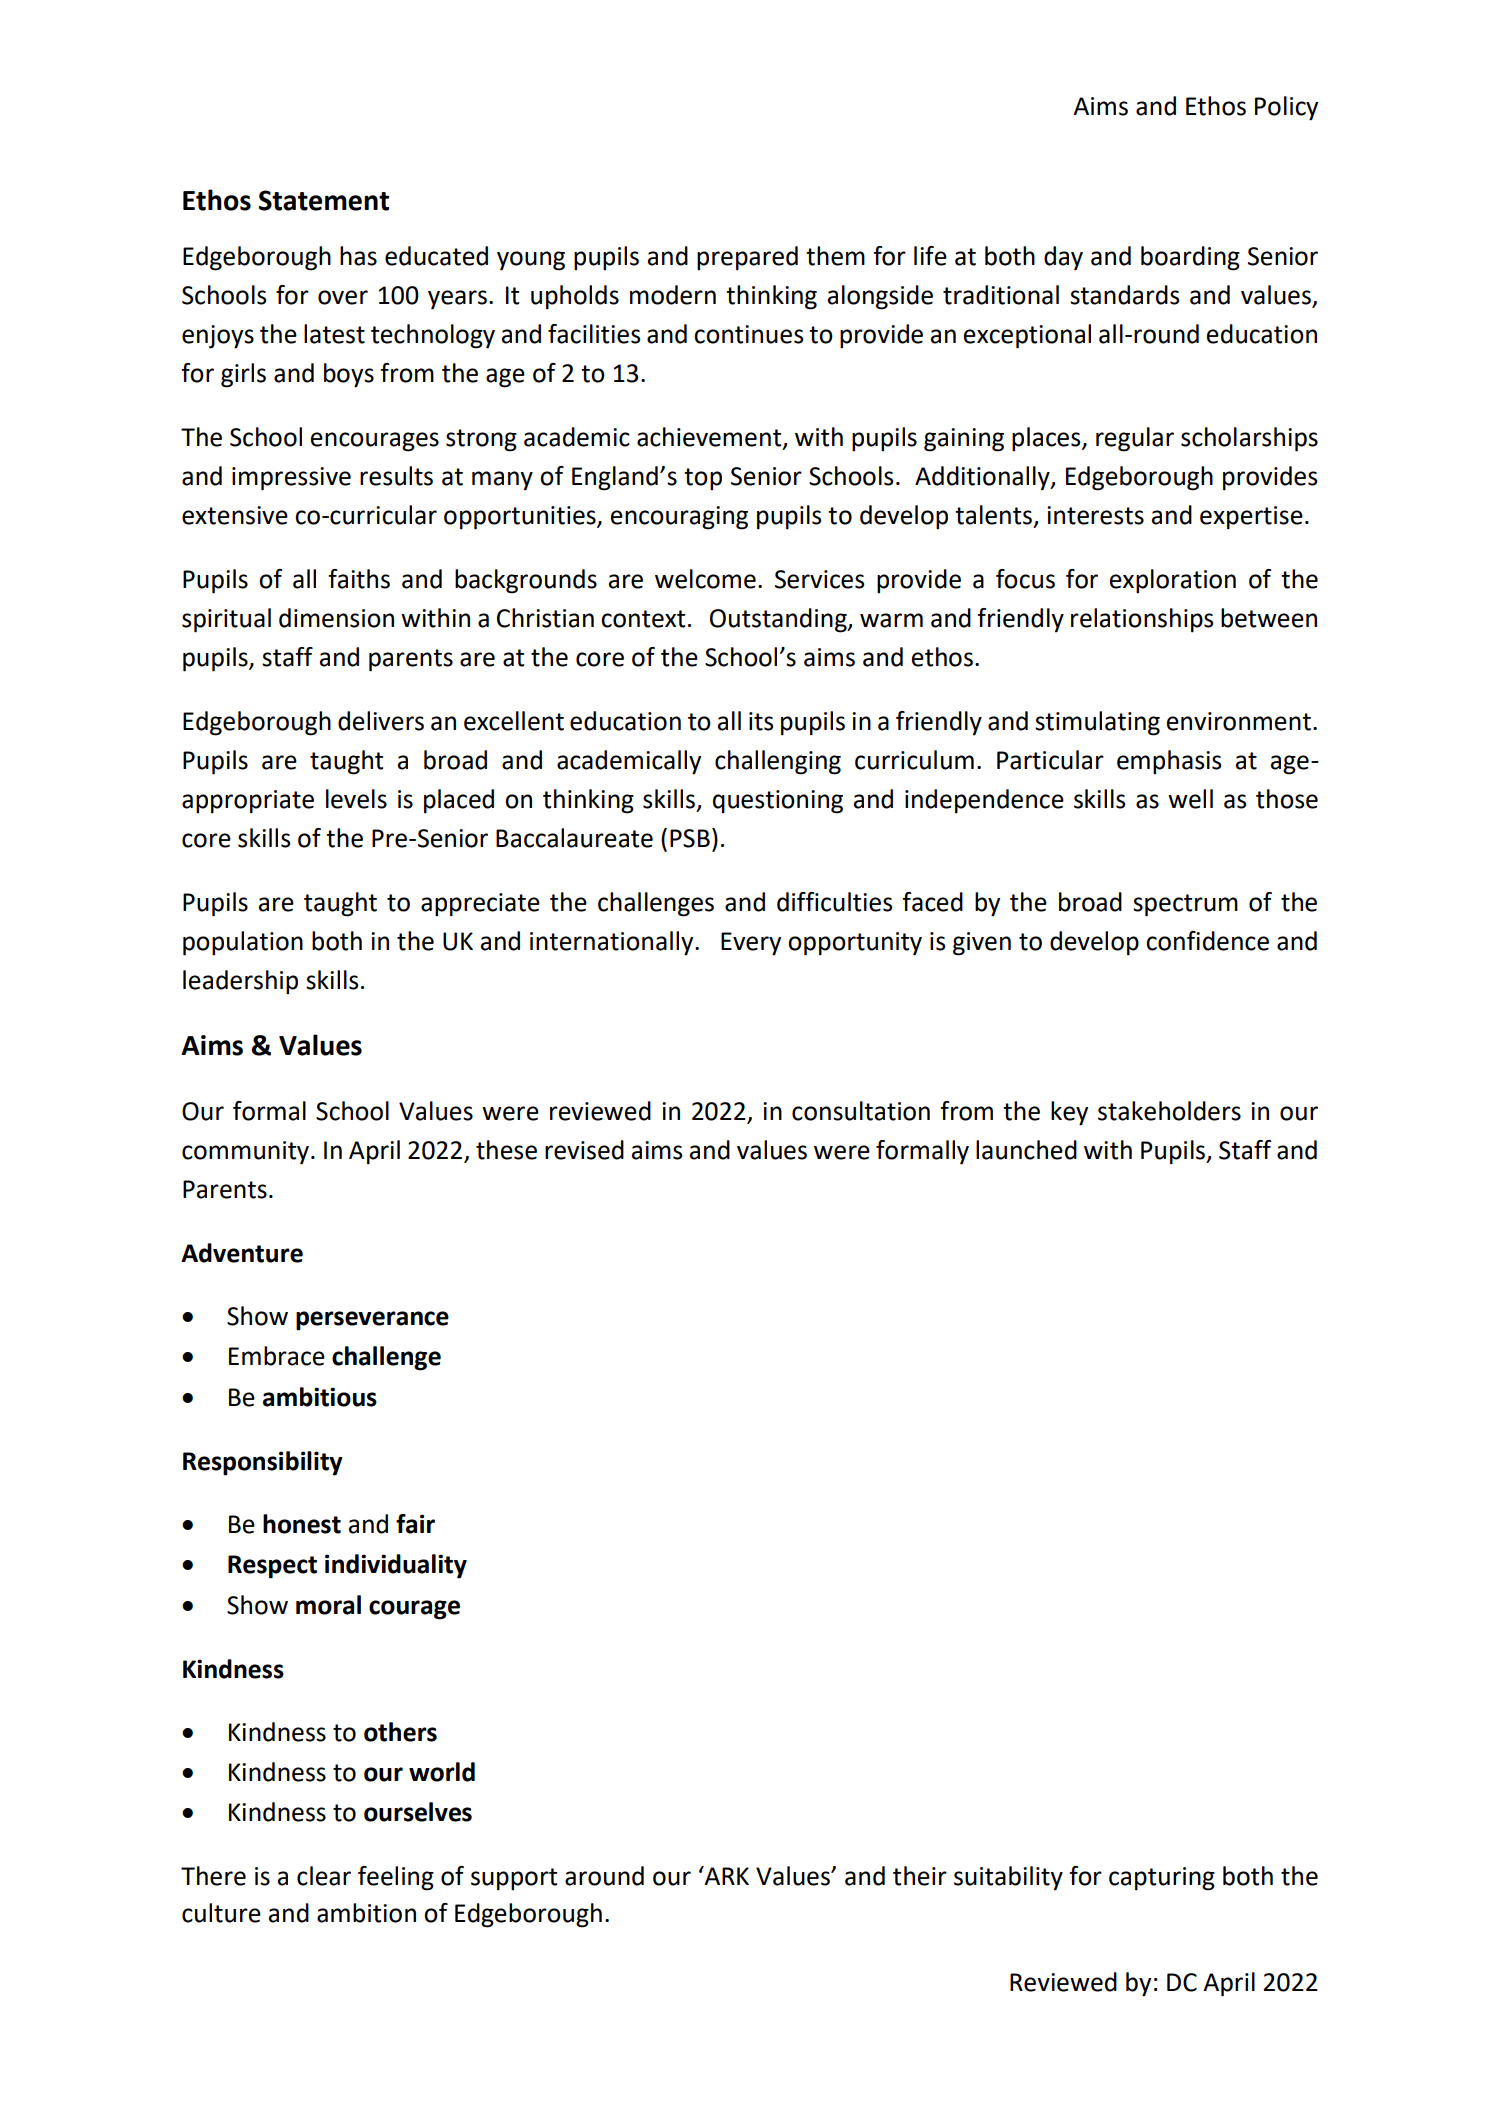 This screenshot has width=1500, height=2121. What do you see at coordinates (1162, 1879) in the screenshot?
I see `capturing` at bounding box center [1162, 1879].
